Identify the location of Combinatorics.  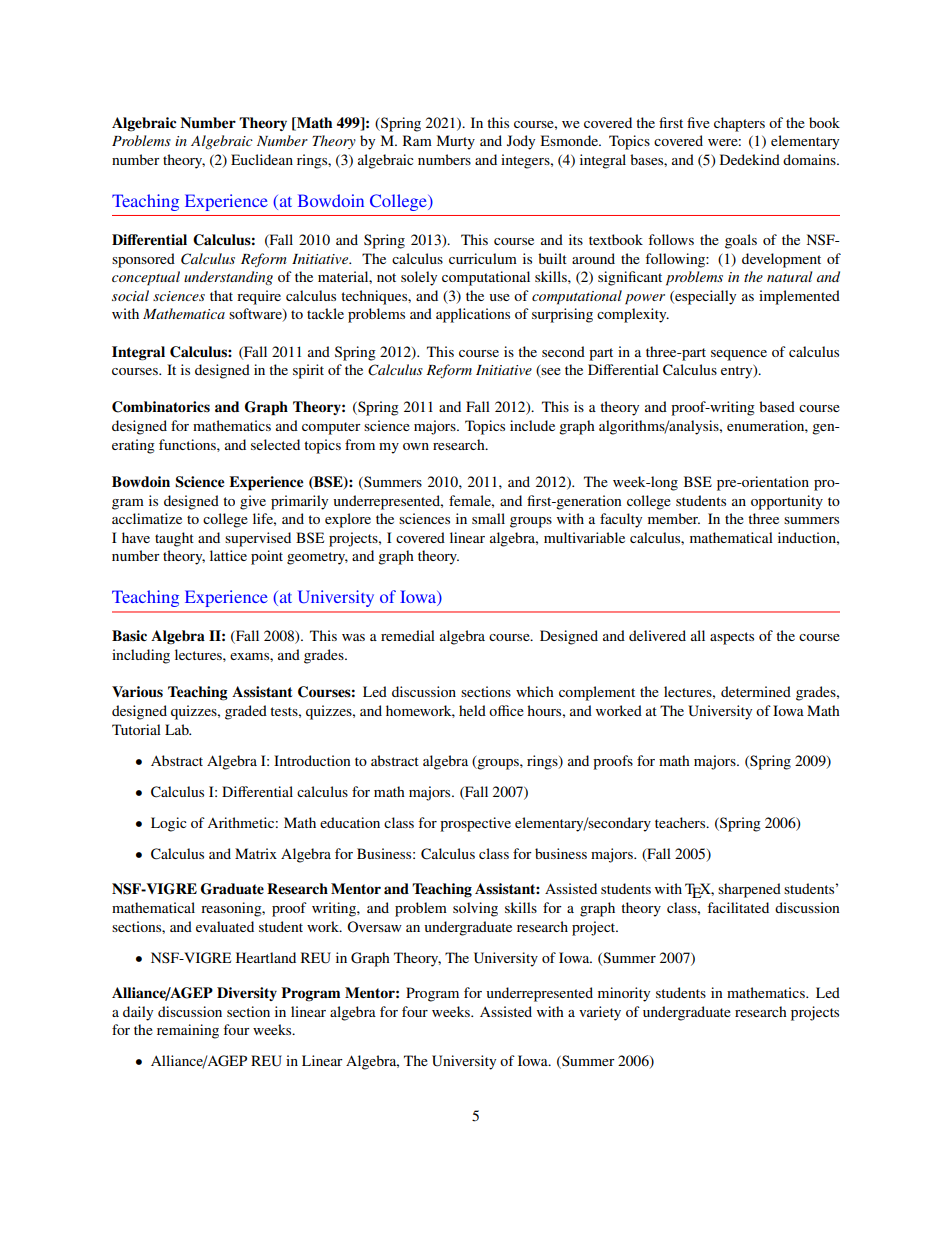
(161, 407).
